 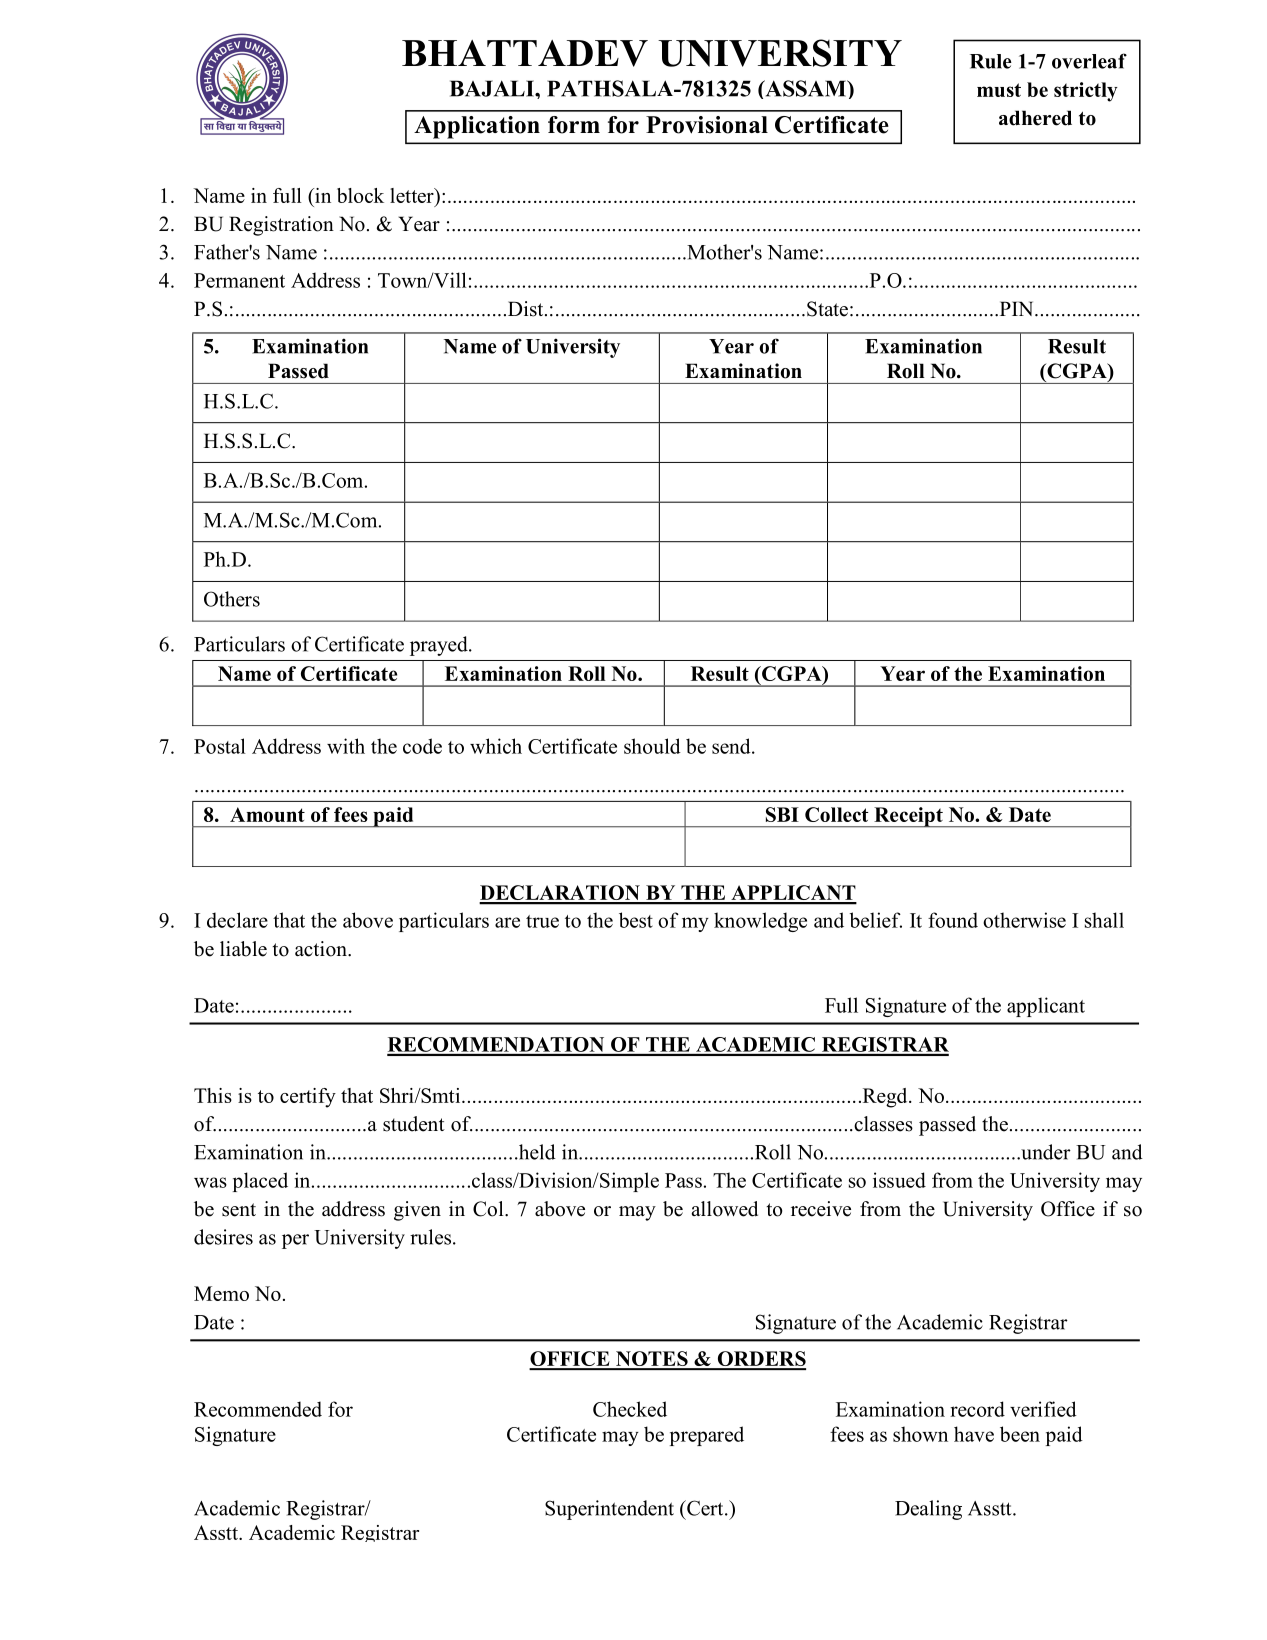 I want to click on Receipt, so click(x=908, y=817).
